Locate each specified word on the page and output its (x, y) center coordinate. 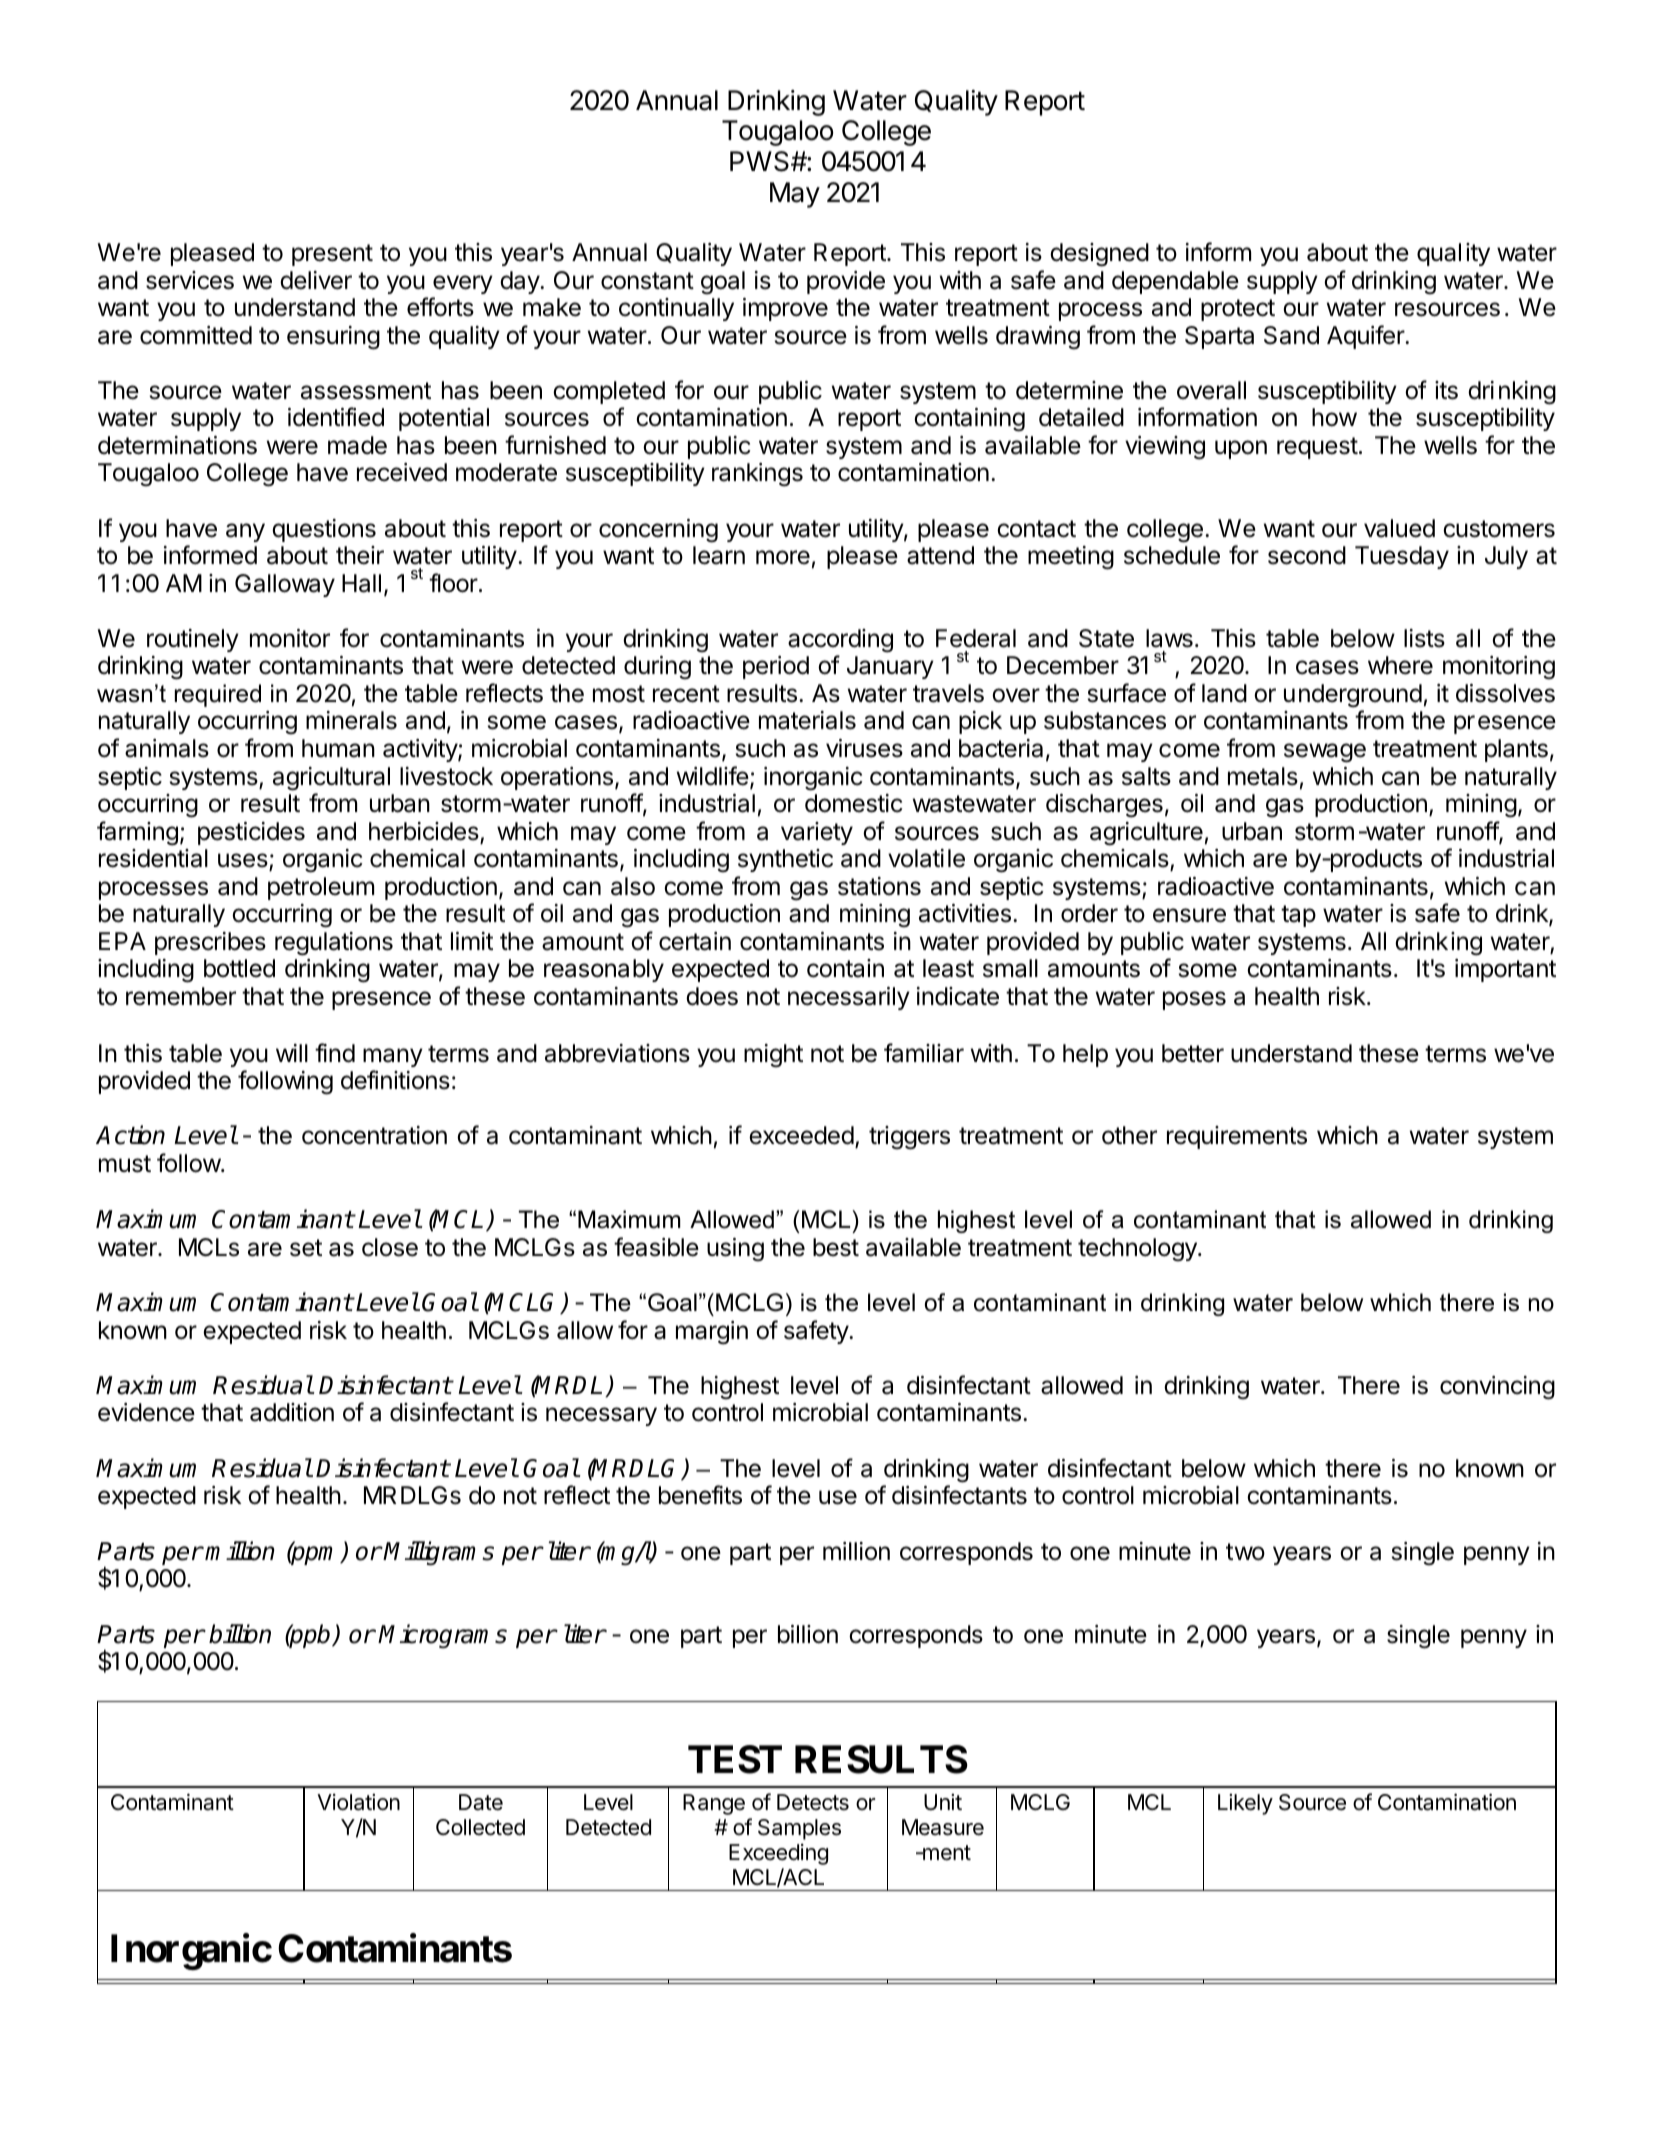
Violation (358, 1802)
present (332, 255)
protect (1238, 310)
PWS (761, 161)
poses (1194, 1000)
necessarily (849, 998)
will (292, 1053)
